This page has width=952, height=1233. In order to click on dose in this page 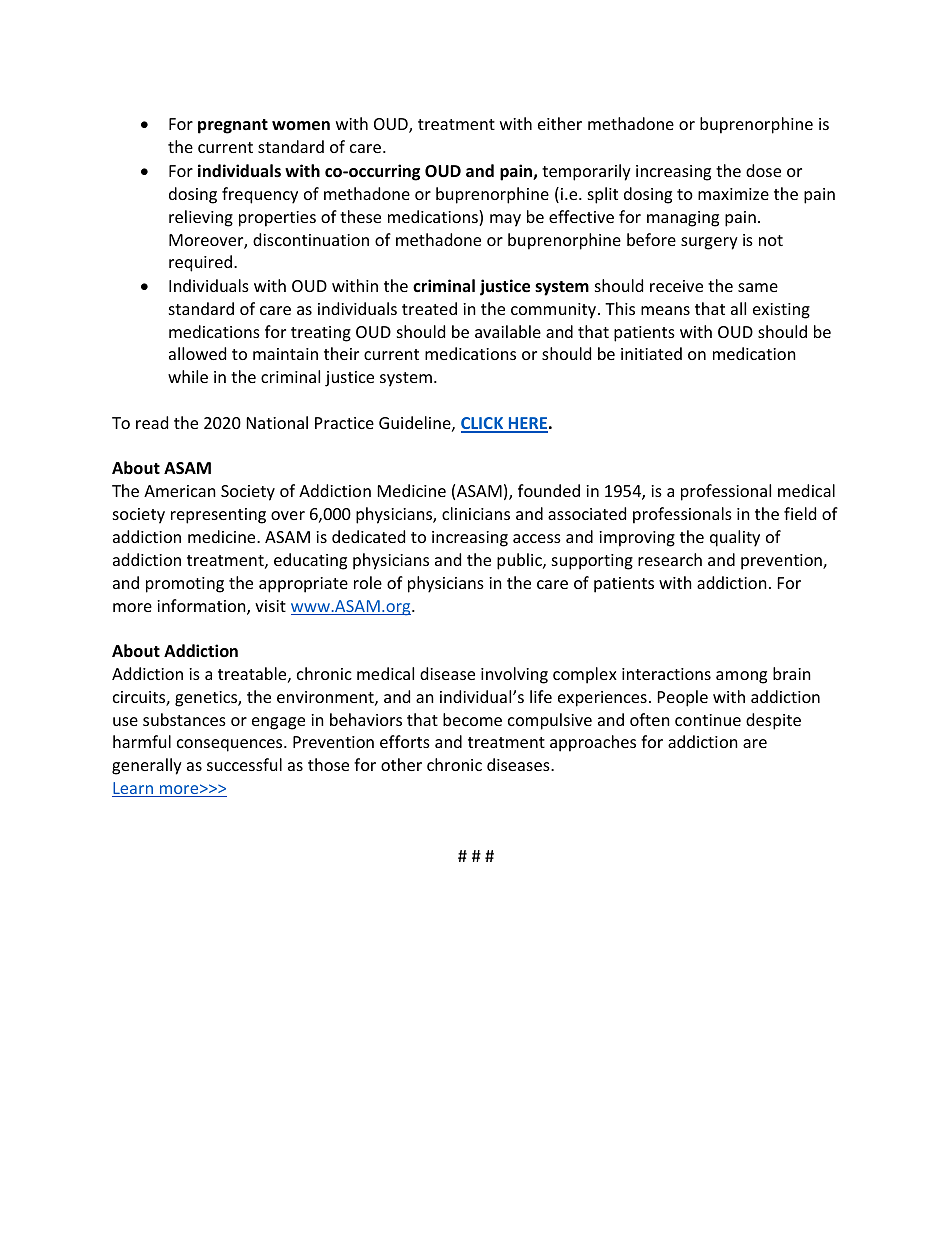, I will do `click(763, 170)`.
